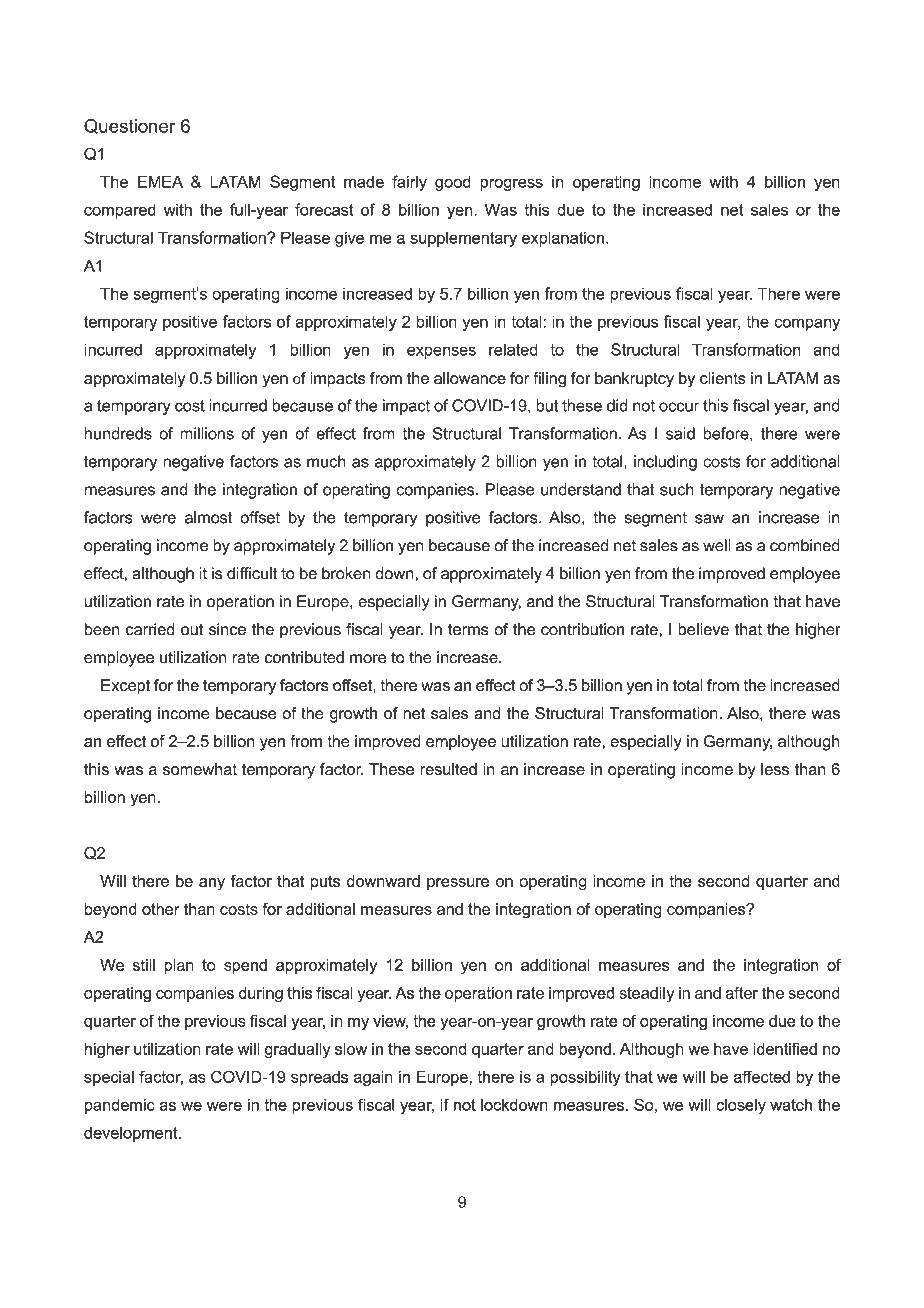 This screenshot has width=924, height=1308. What do you see at coordinates (741, 1106) in the screenshot?
I see `closely` at bounding box center [741, 1106].
